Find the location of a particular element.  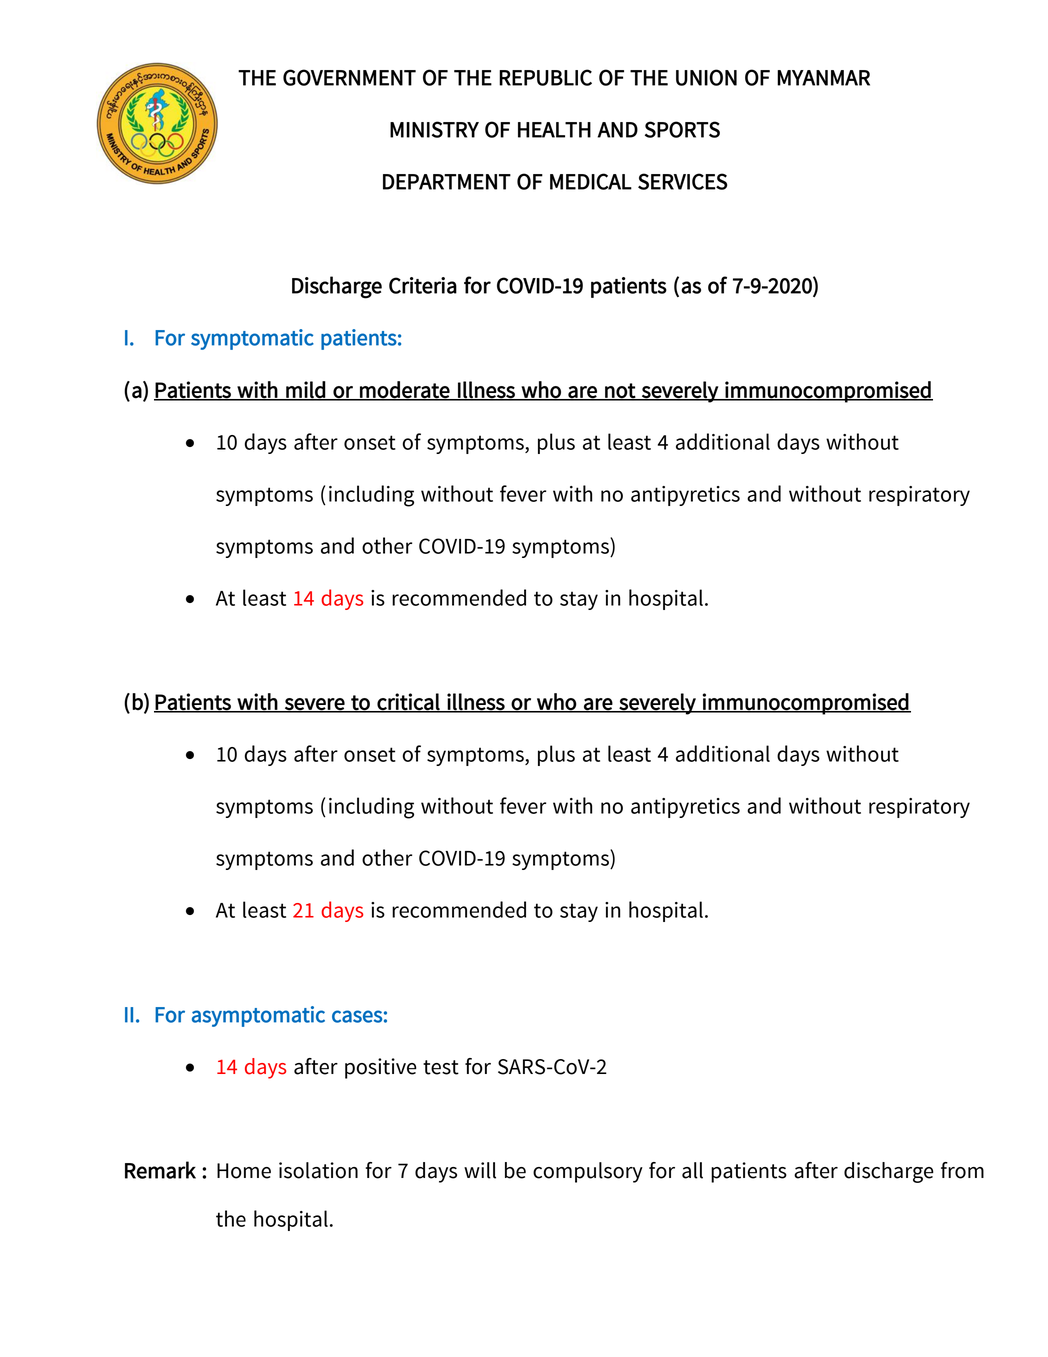

mild is located at coordinates (306, 390).
